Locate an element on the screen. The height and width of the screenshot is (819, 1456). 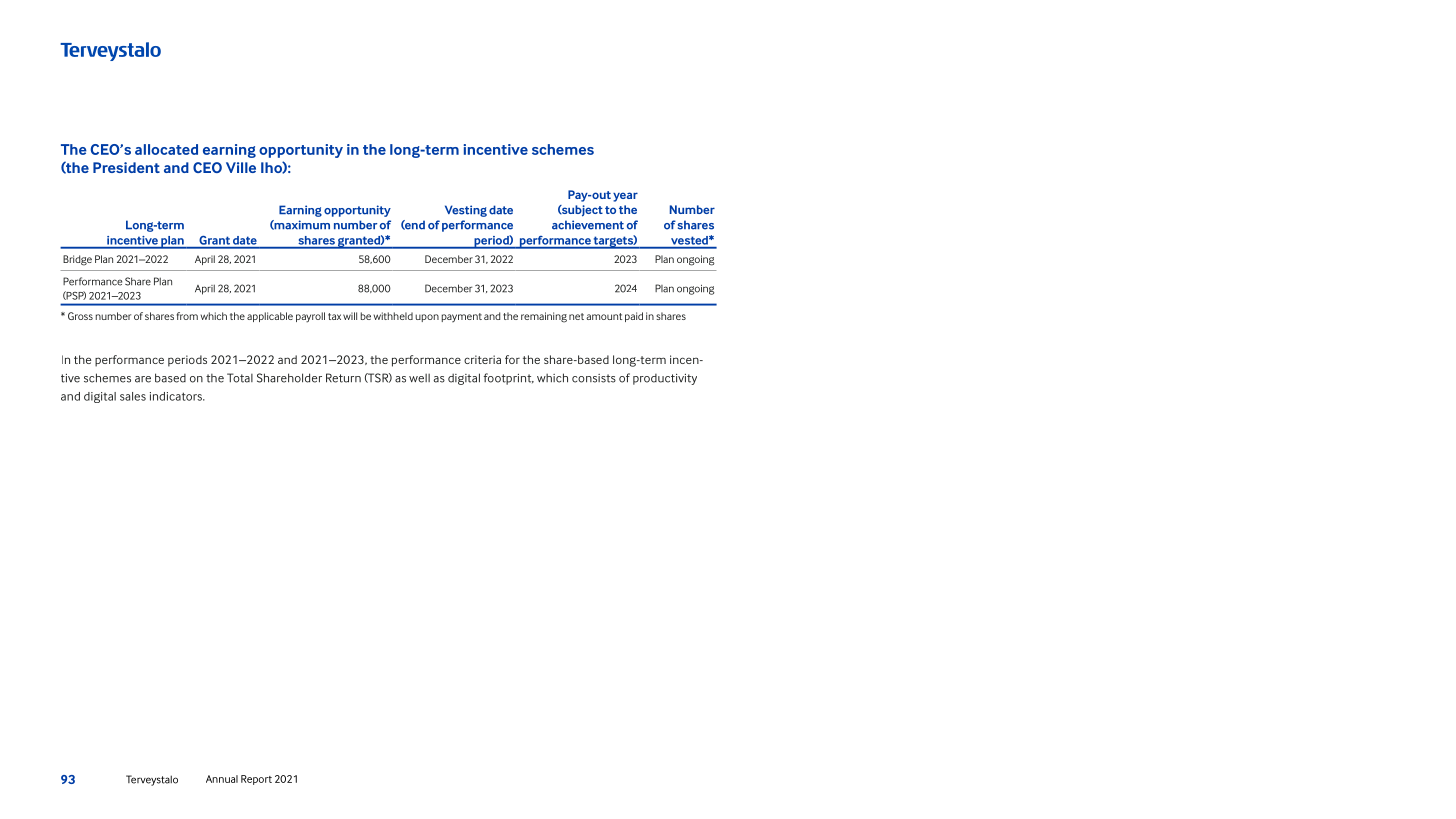
indicators is located at coordinates (177, 396).
